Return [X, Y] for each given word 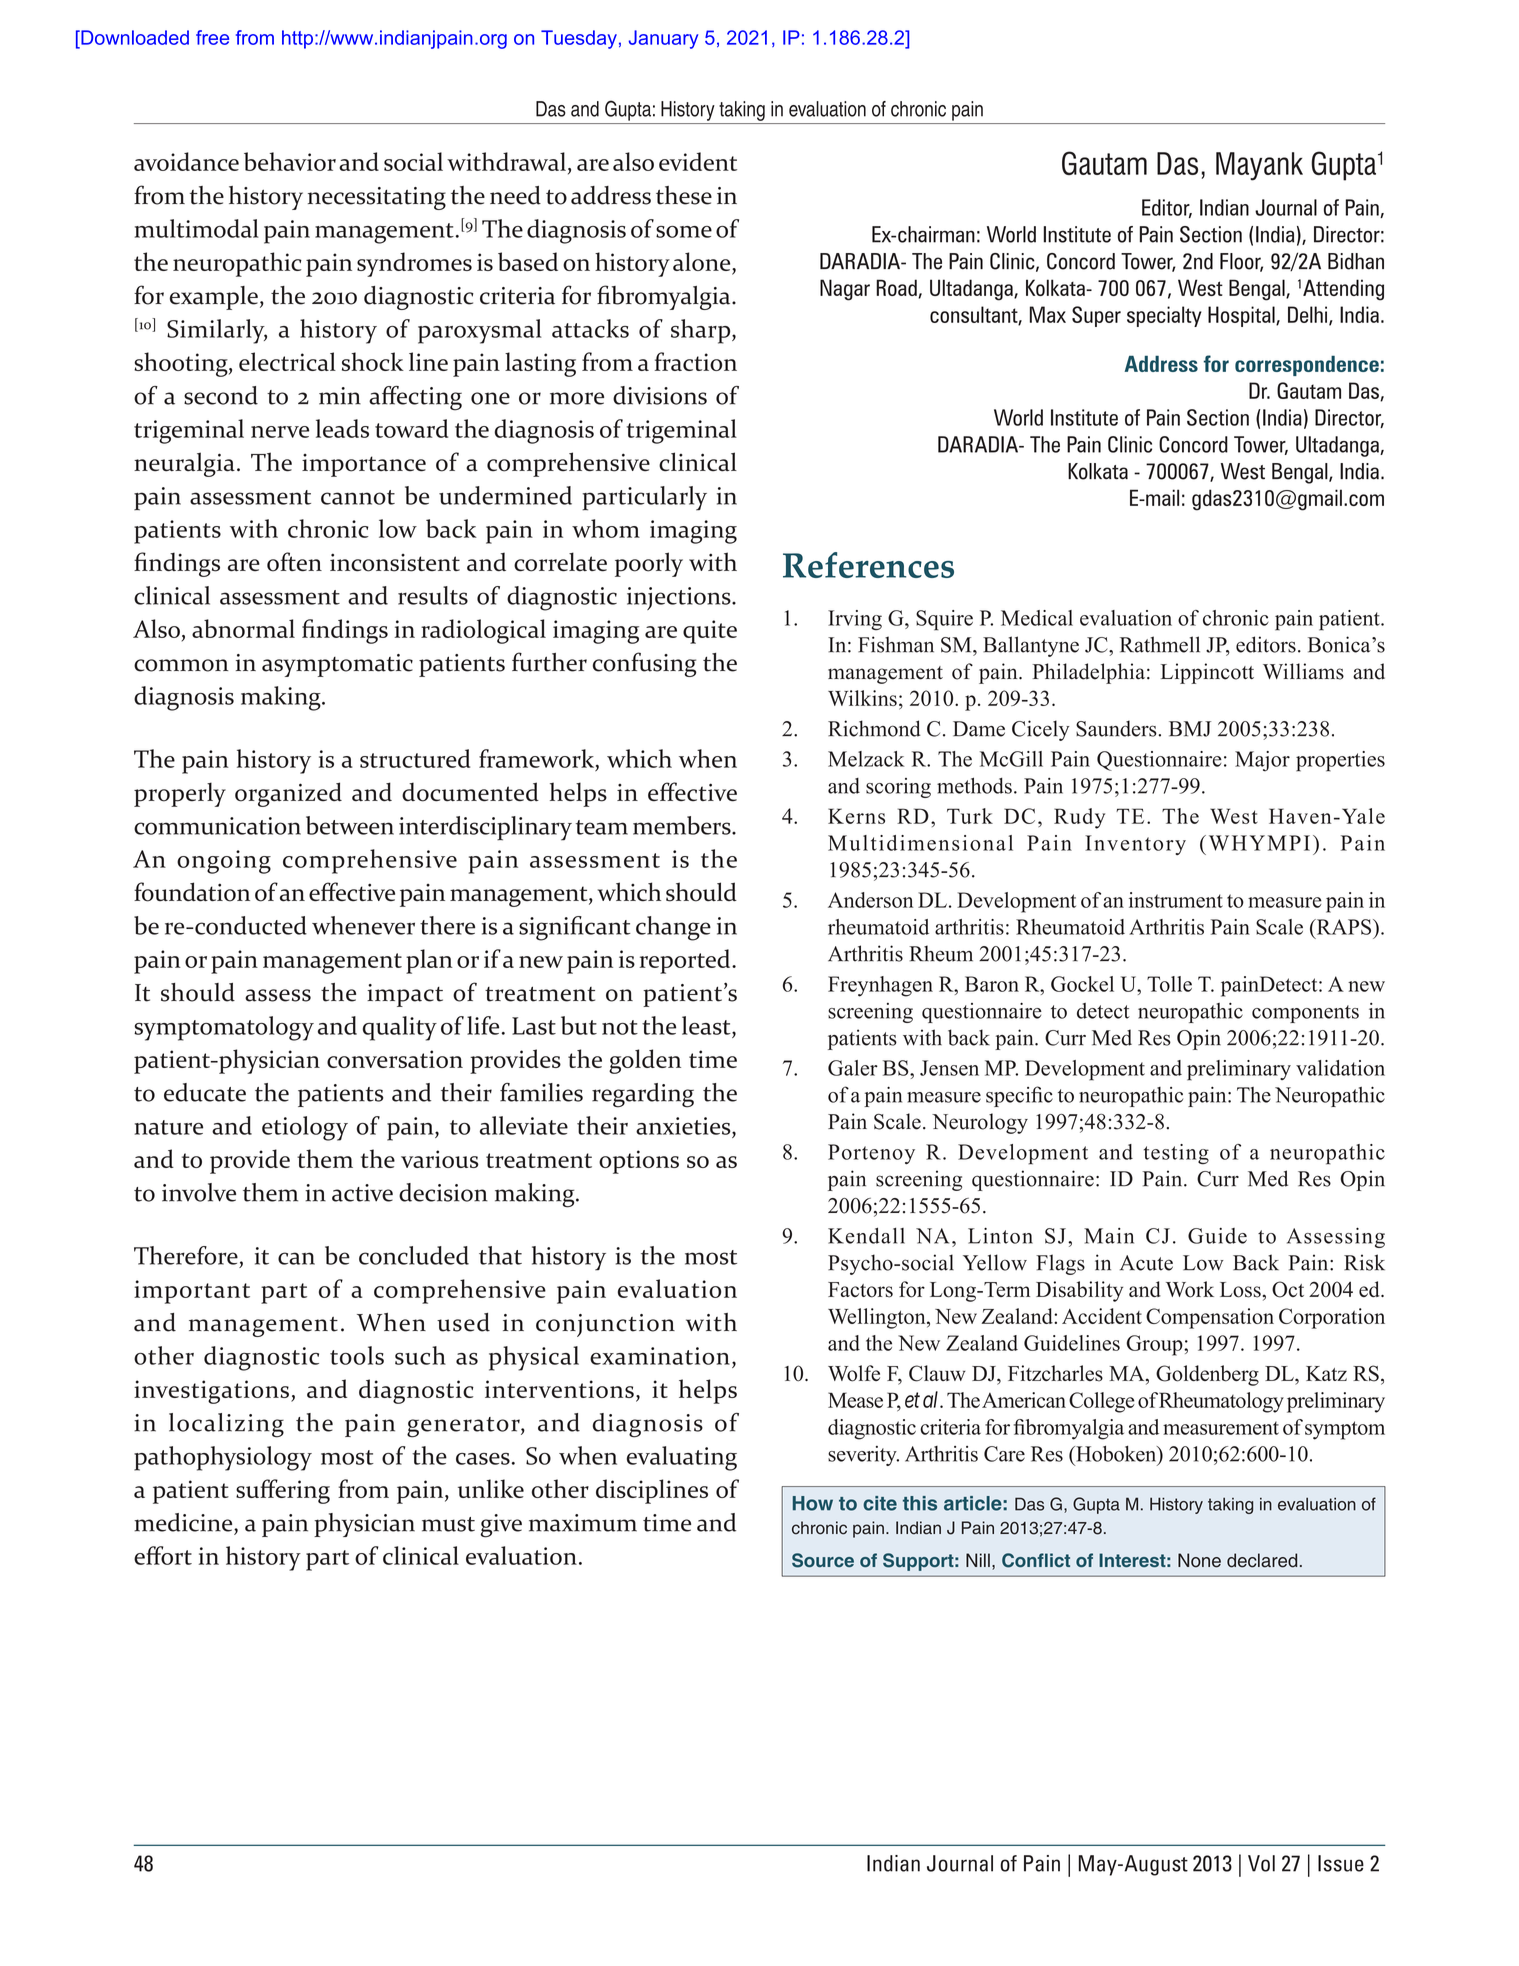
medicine [184, 1522]
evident [698, 161]
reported [686, 961]
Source [823, 1560]
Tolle [1169, 984]
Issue [1341, 1863]
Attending [1343, 290]
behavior [290, 161]
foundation [192, 892]
